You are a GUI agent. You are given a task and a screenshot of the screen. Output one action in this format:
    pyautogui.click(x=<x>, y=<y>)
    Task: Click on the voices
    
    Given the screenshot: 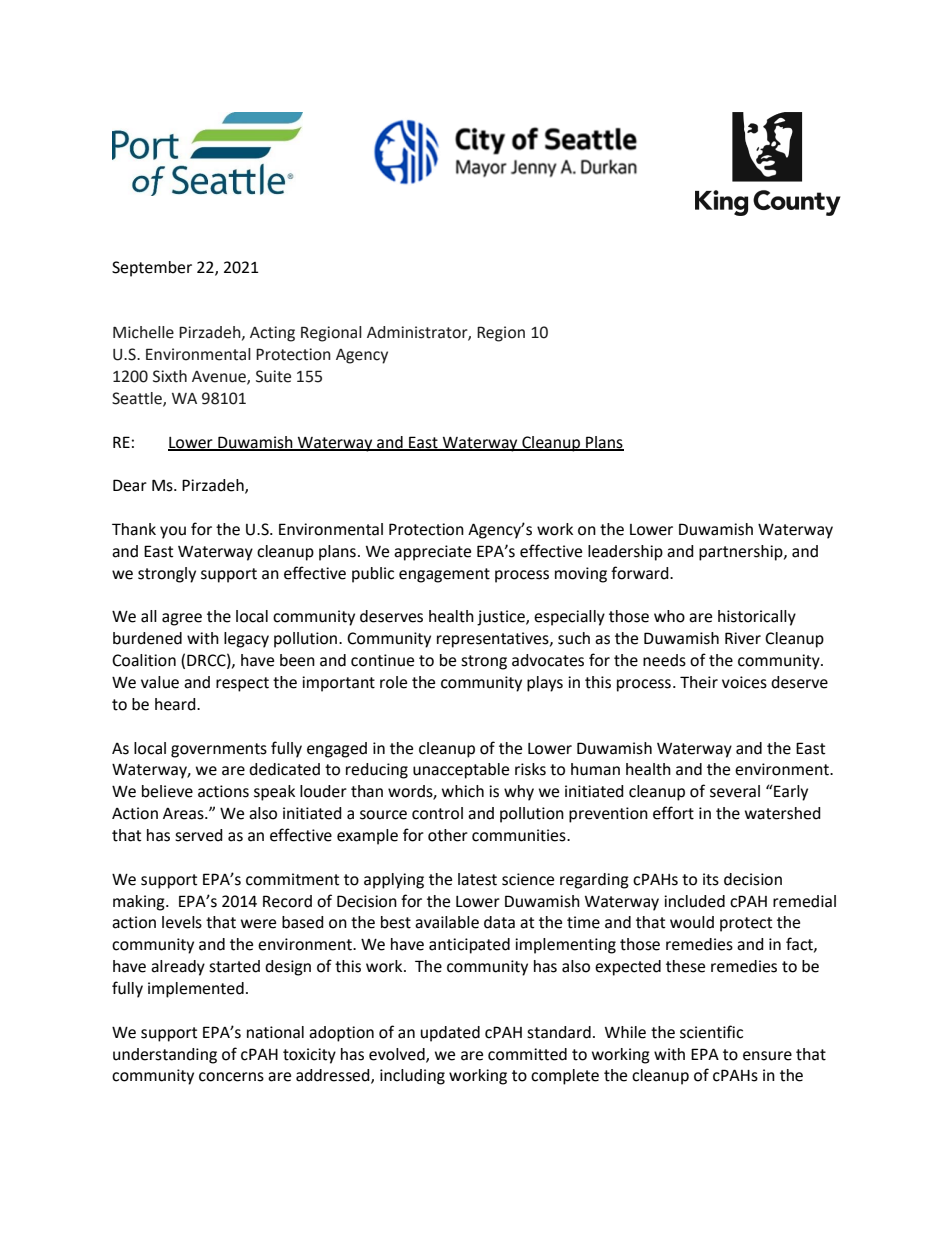 What is the action you would take?
    pyautogui.click(x=744, y=682)
